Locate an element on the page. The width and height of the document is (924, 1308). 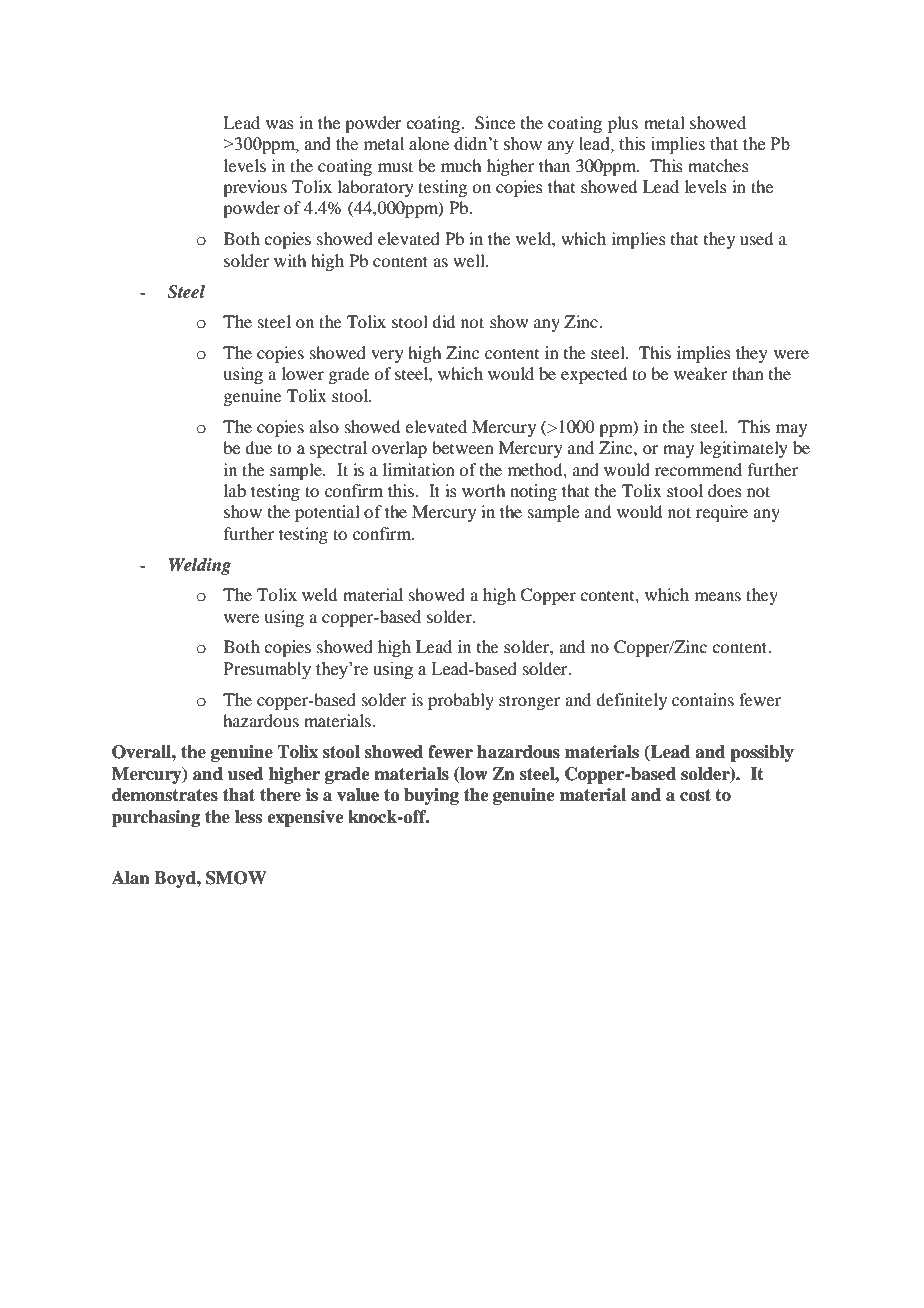
buying is located at coordinates (431, 796).
